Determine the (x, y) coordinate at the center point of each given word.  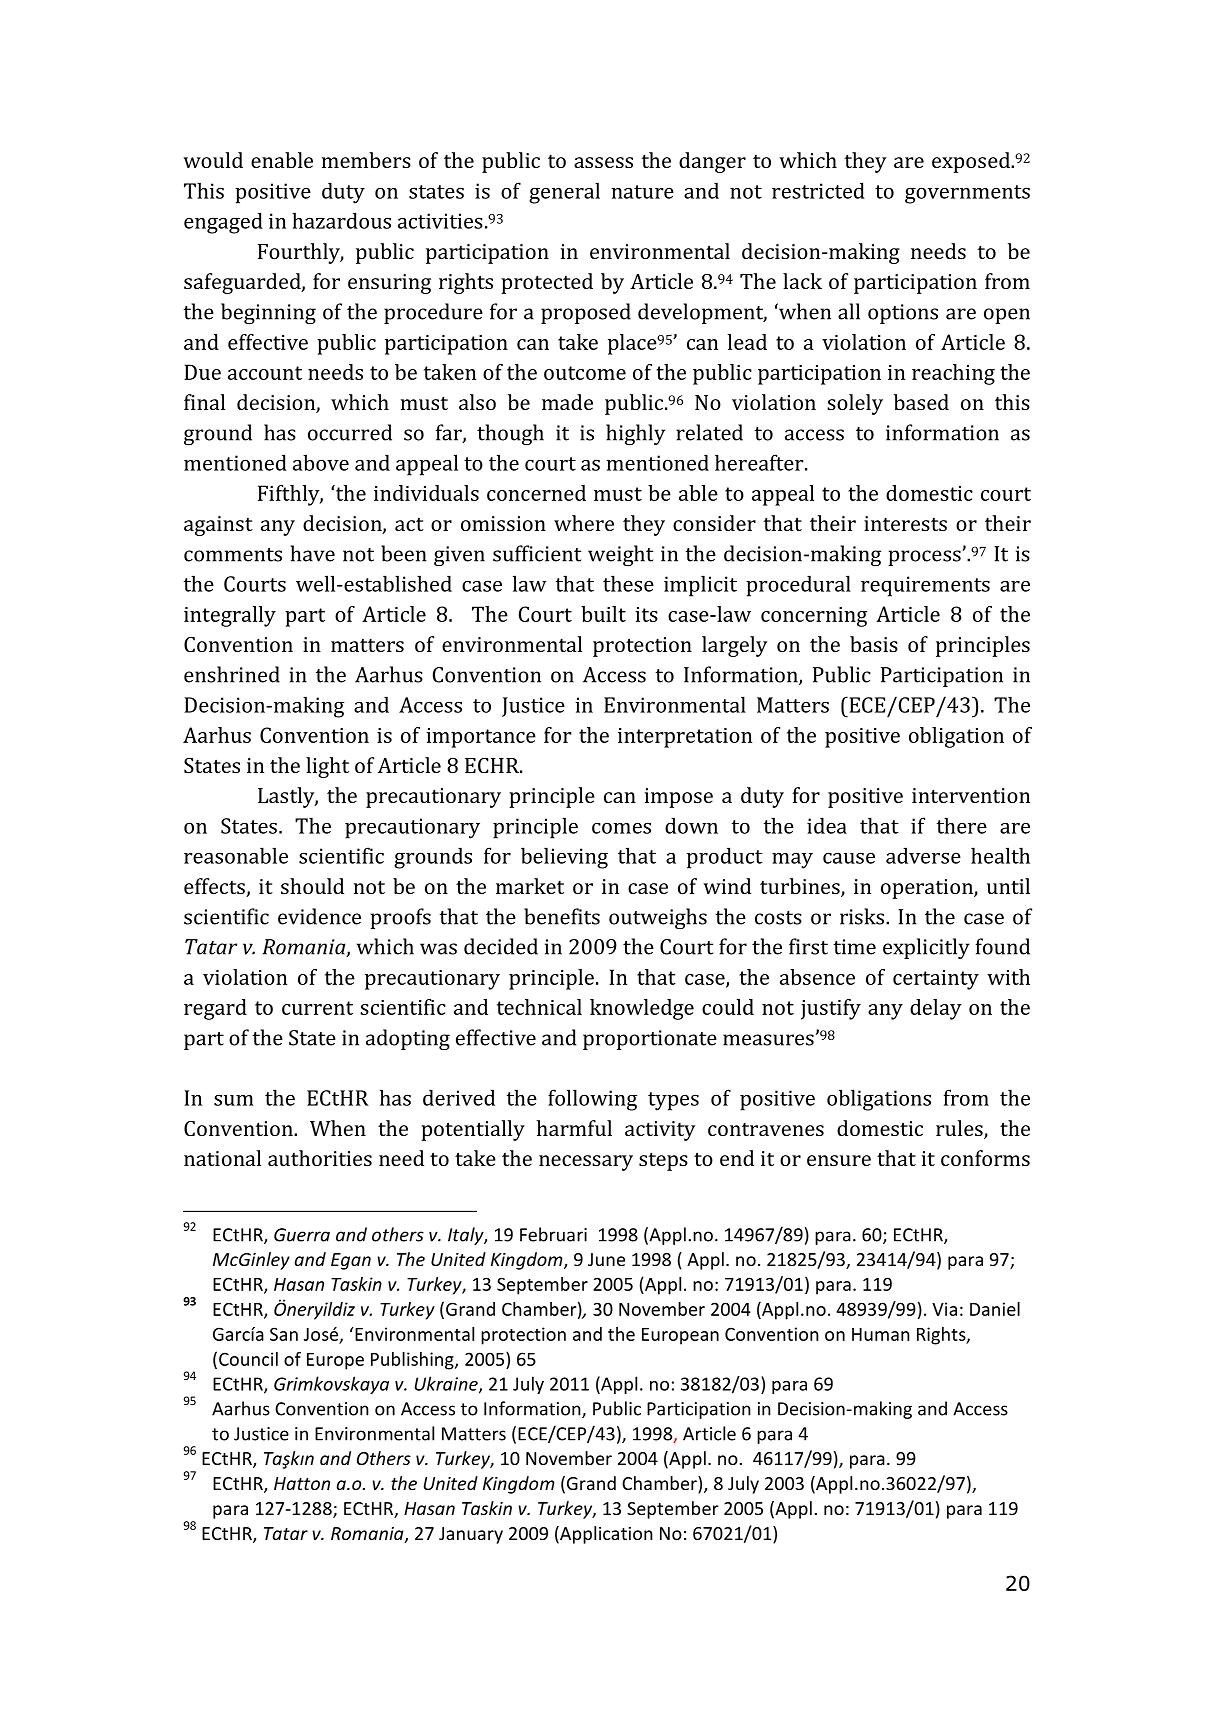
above (321, 462)
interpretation (685, 738)
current (317, 1008)
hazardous (341, 220)
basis (874, 644)
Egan (351, 1261)
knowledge (642, 1009)
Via (944, 1309)
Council (248, 1359)
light (327, 767)
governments (967, 194)
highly (635, 434)
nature (642, 192)
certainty (936, 980)
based (921, 402)
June (606, 1259)
